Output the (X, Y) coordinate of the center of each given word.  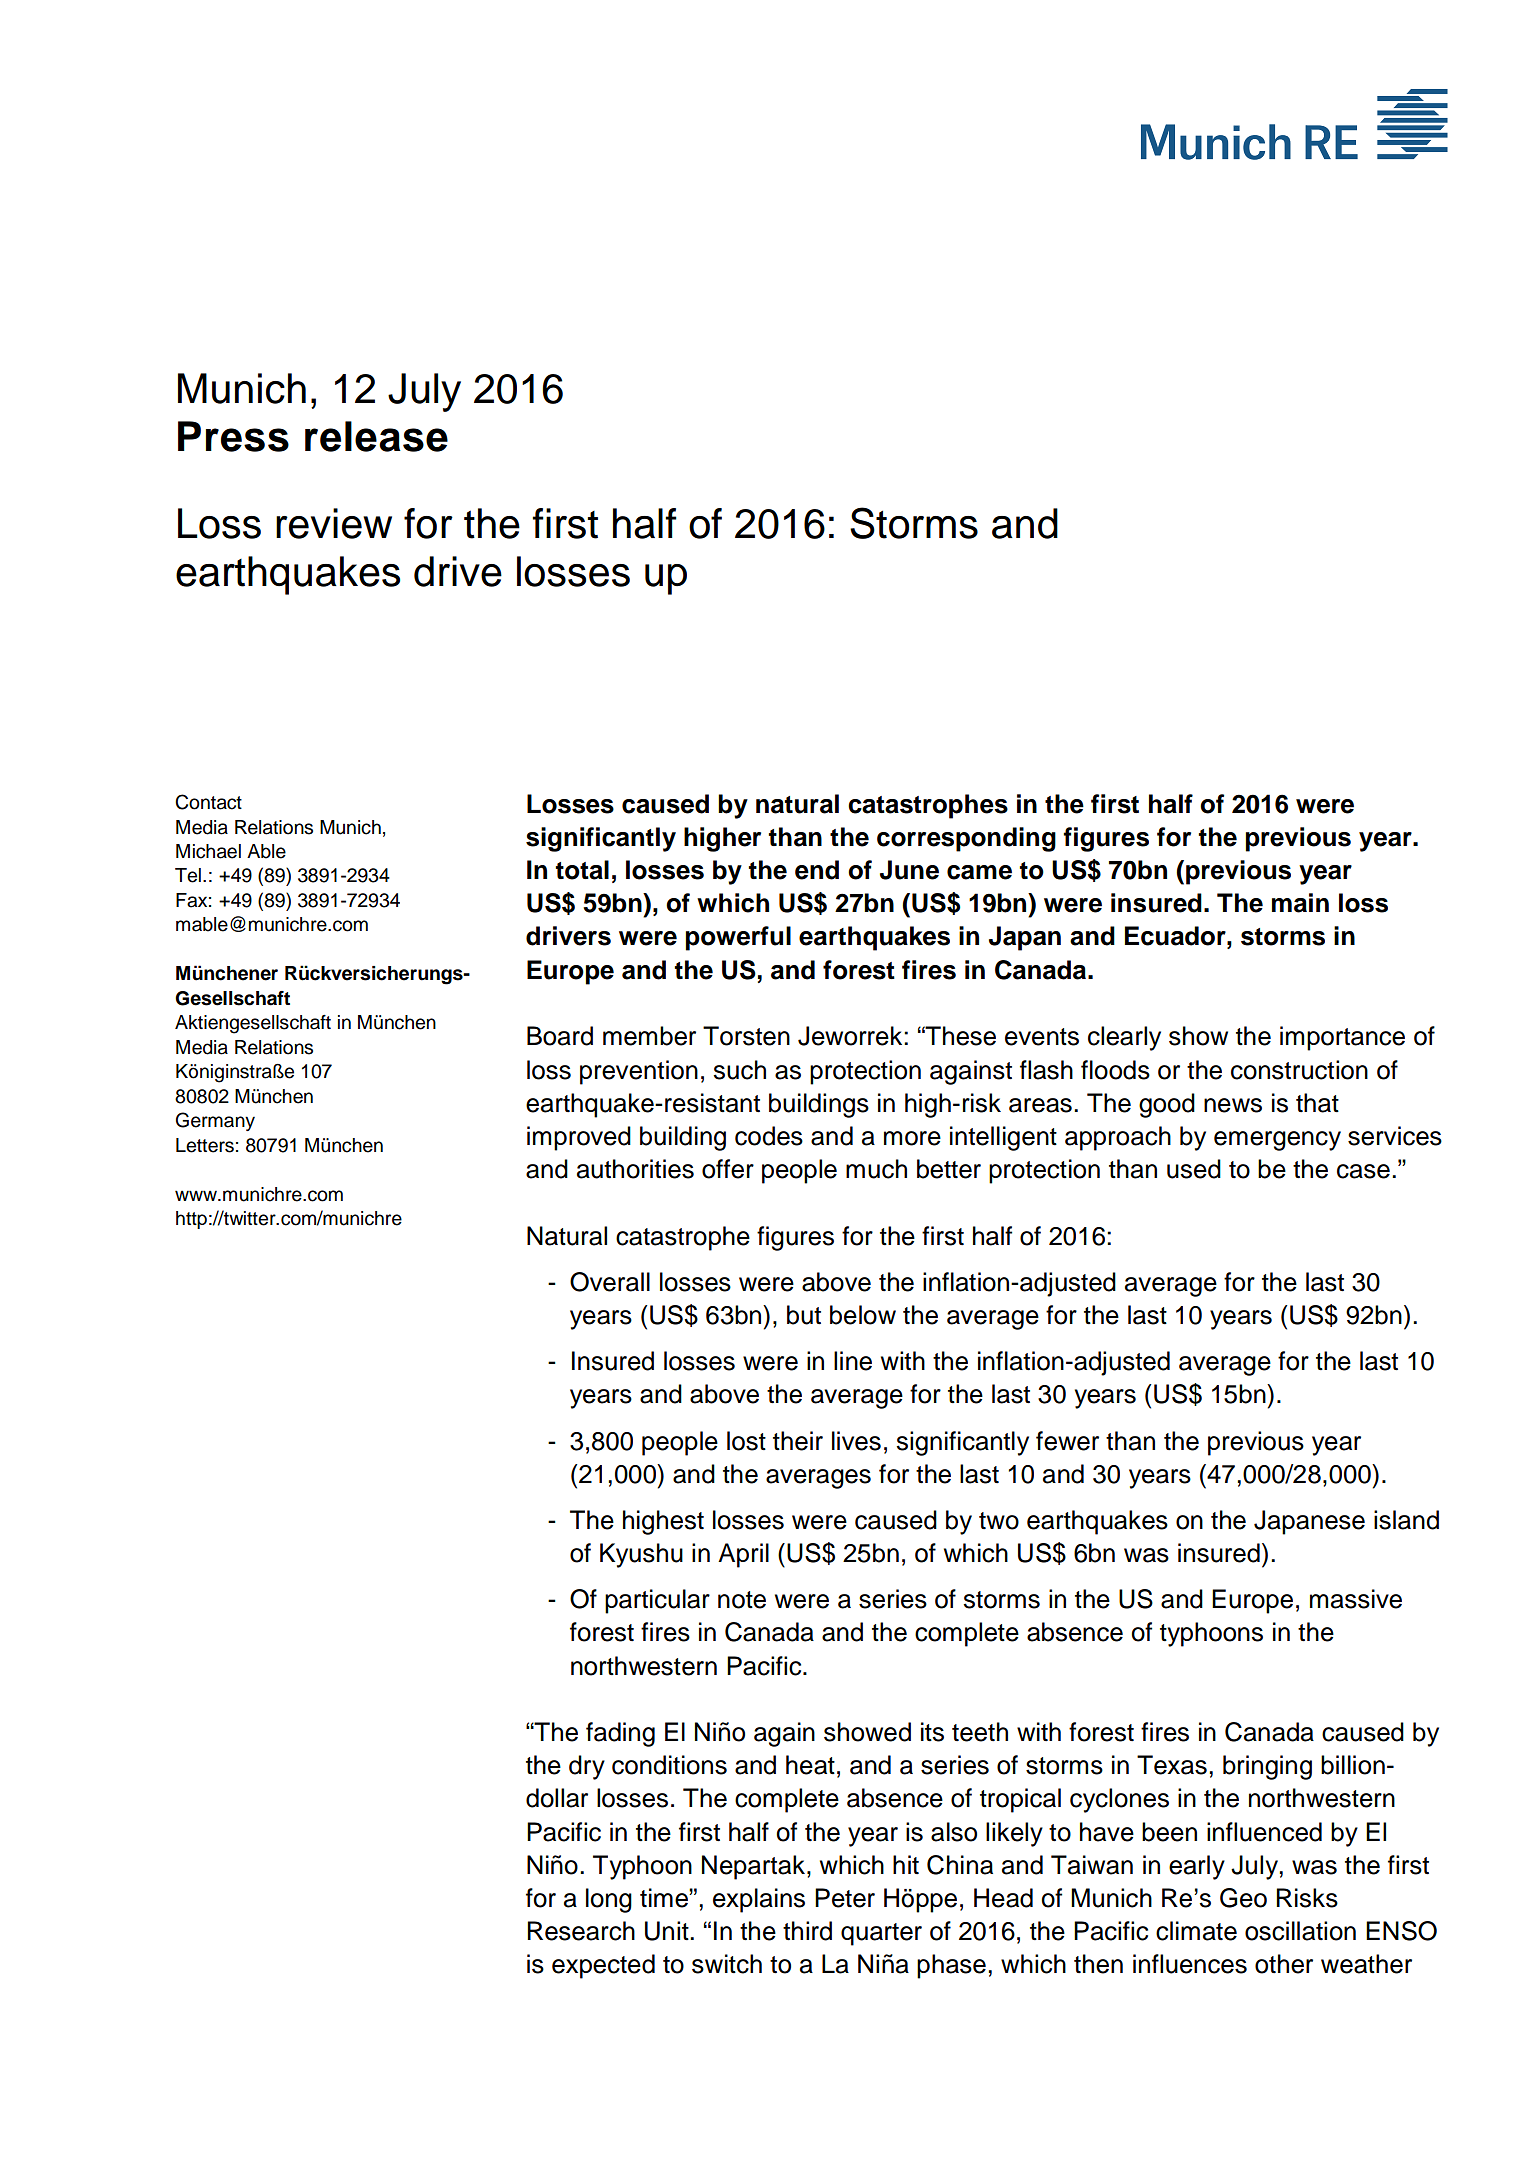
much (876, 1169)
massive (1356, 1599)
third (807, 1931)
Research (581, 1931)
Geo (1243, 1898)
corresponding (966, 839)
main (1300, 903)
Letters (205, 1145)
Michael (208, 851)
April (743, 1555)
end (817, 870)
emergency (1277, 1141)
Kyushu (641, 1555)
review (334, 523)
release (376, 436)
